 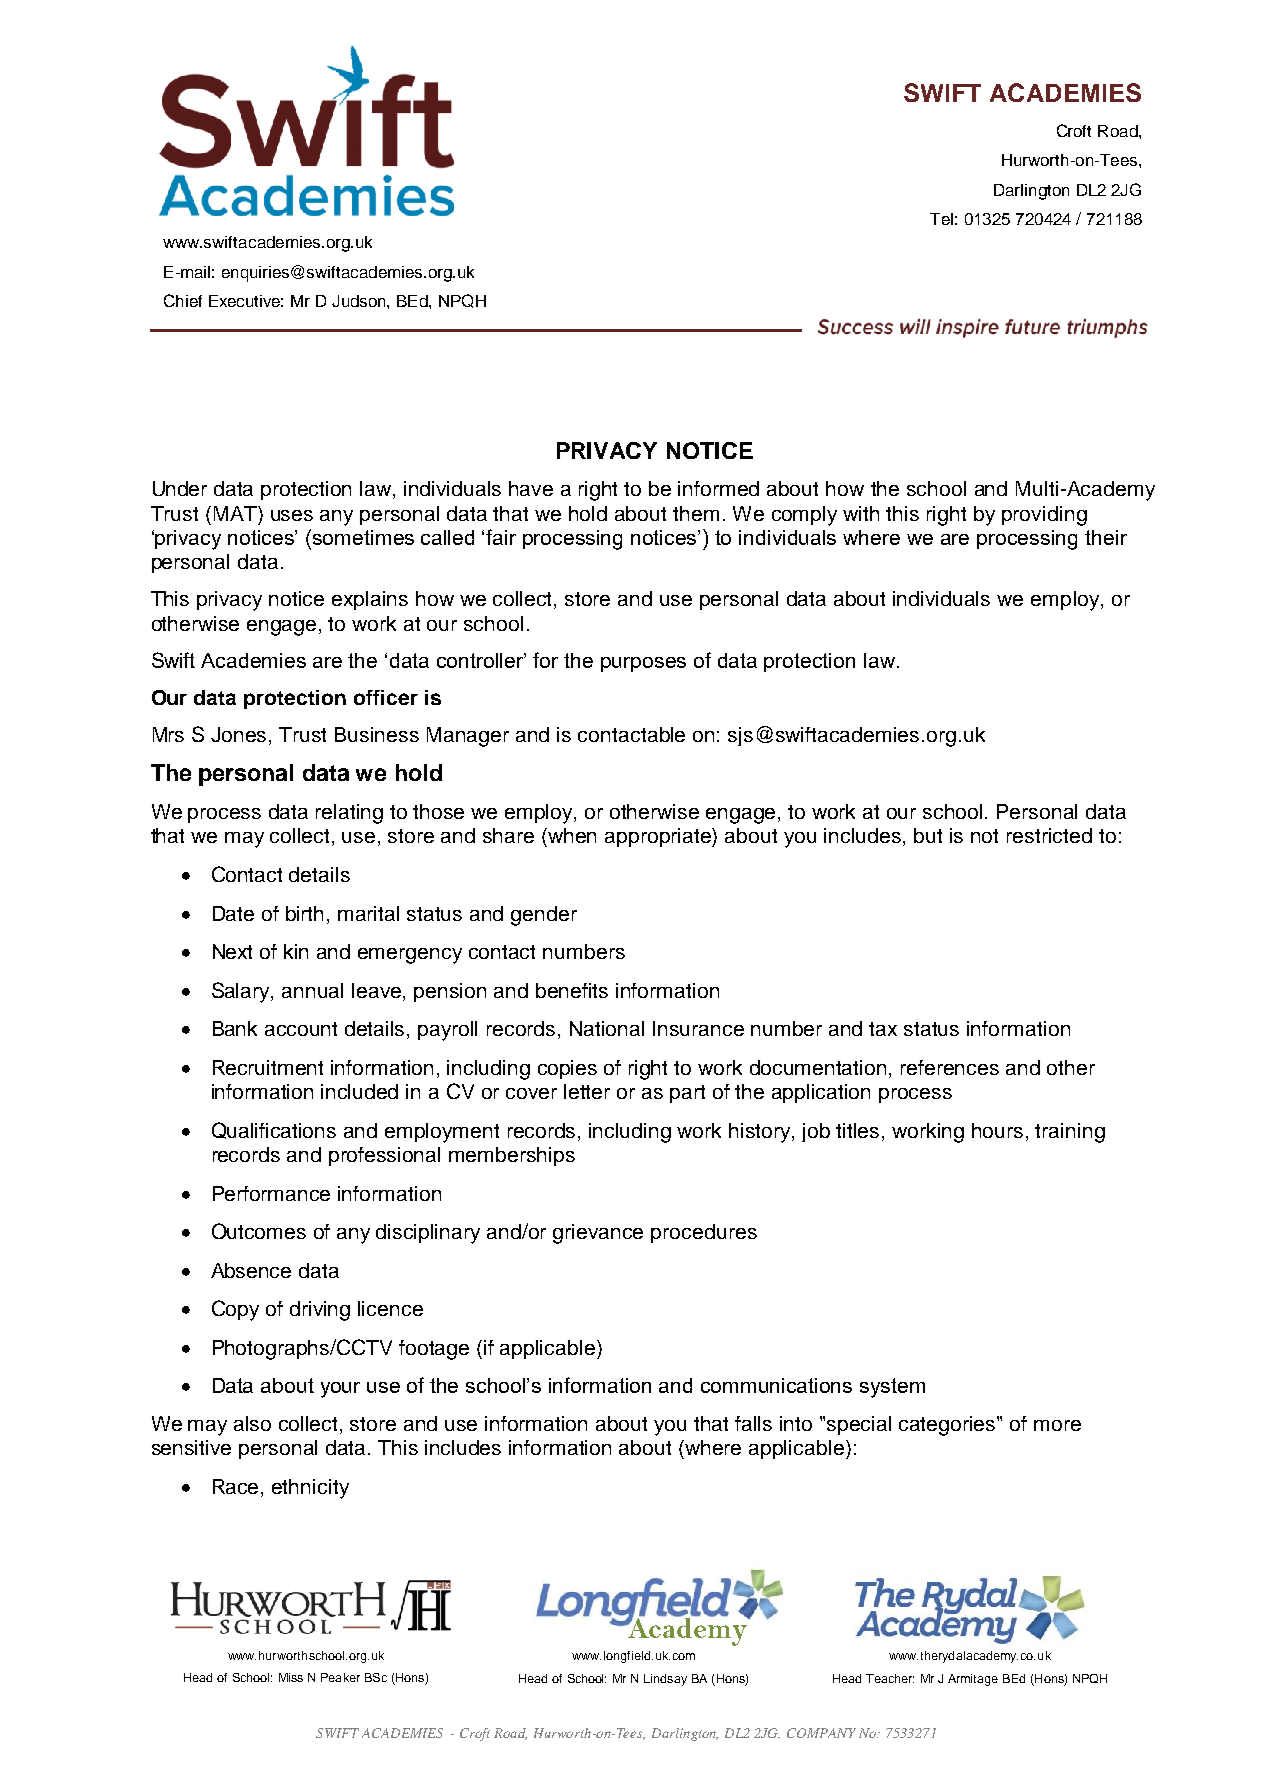 I want to click on driving, so click(x=320, y=1311).
